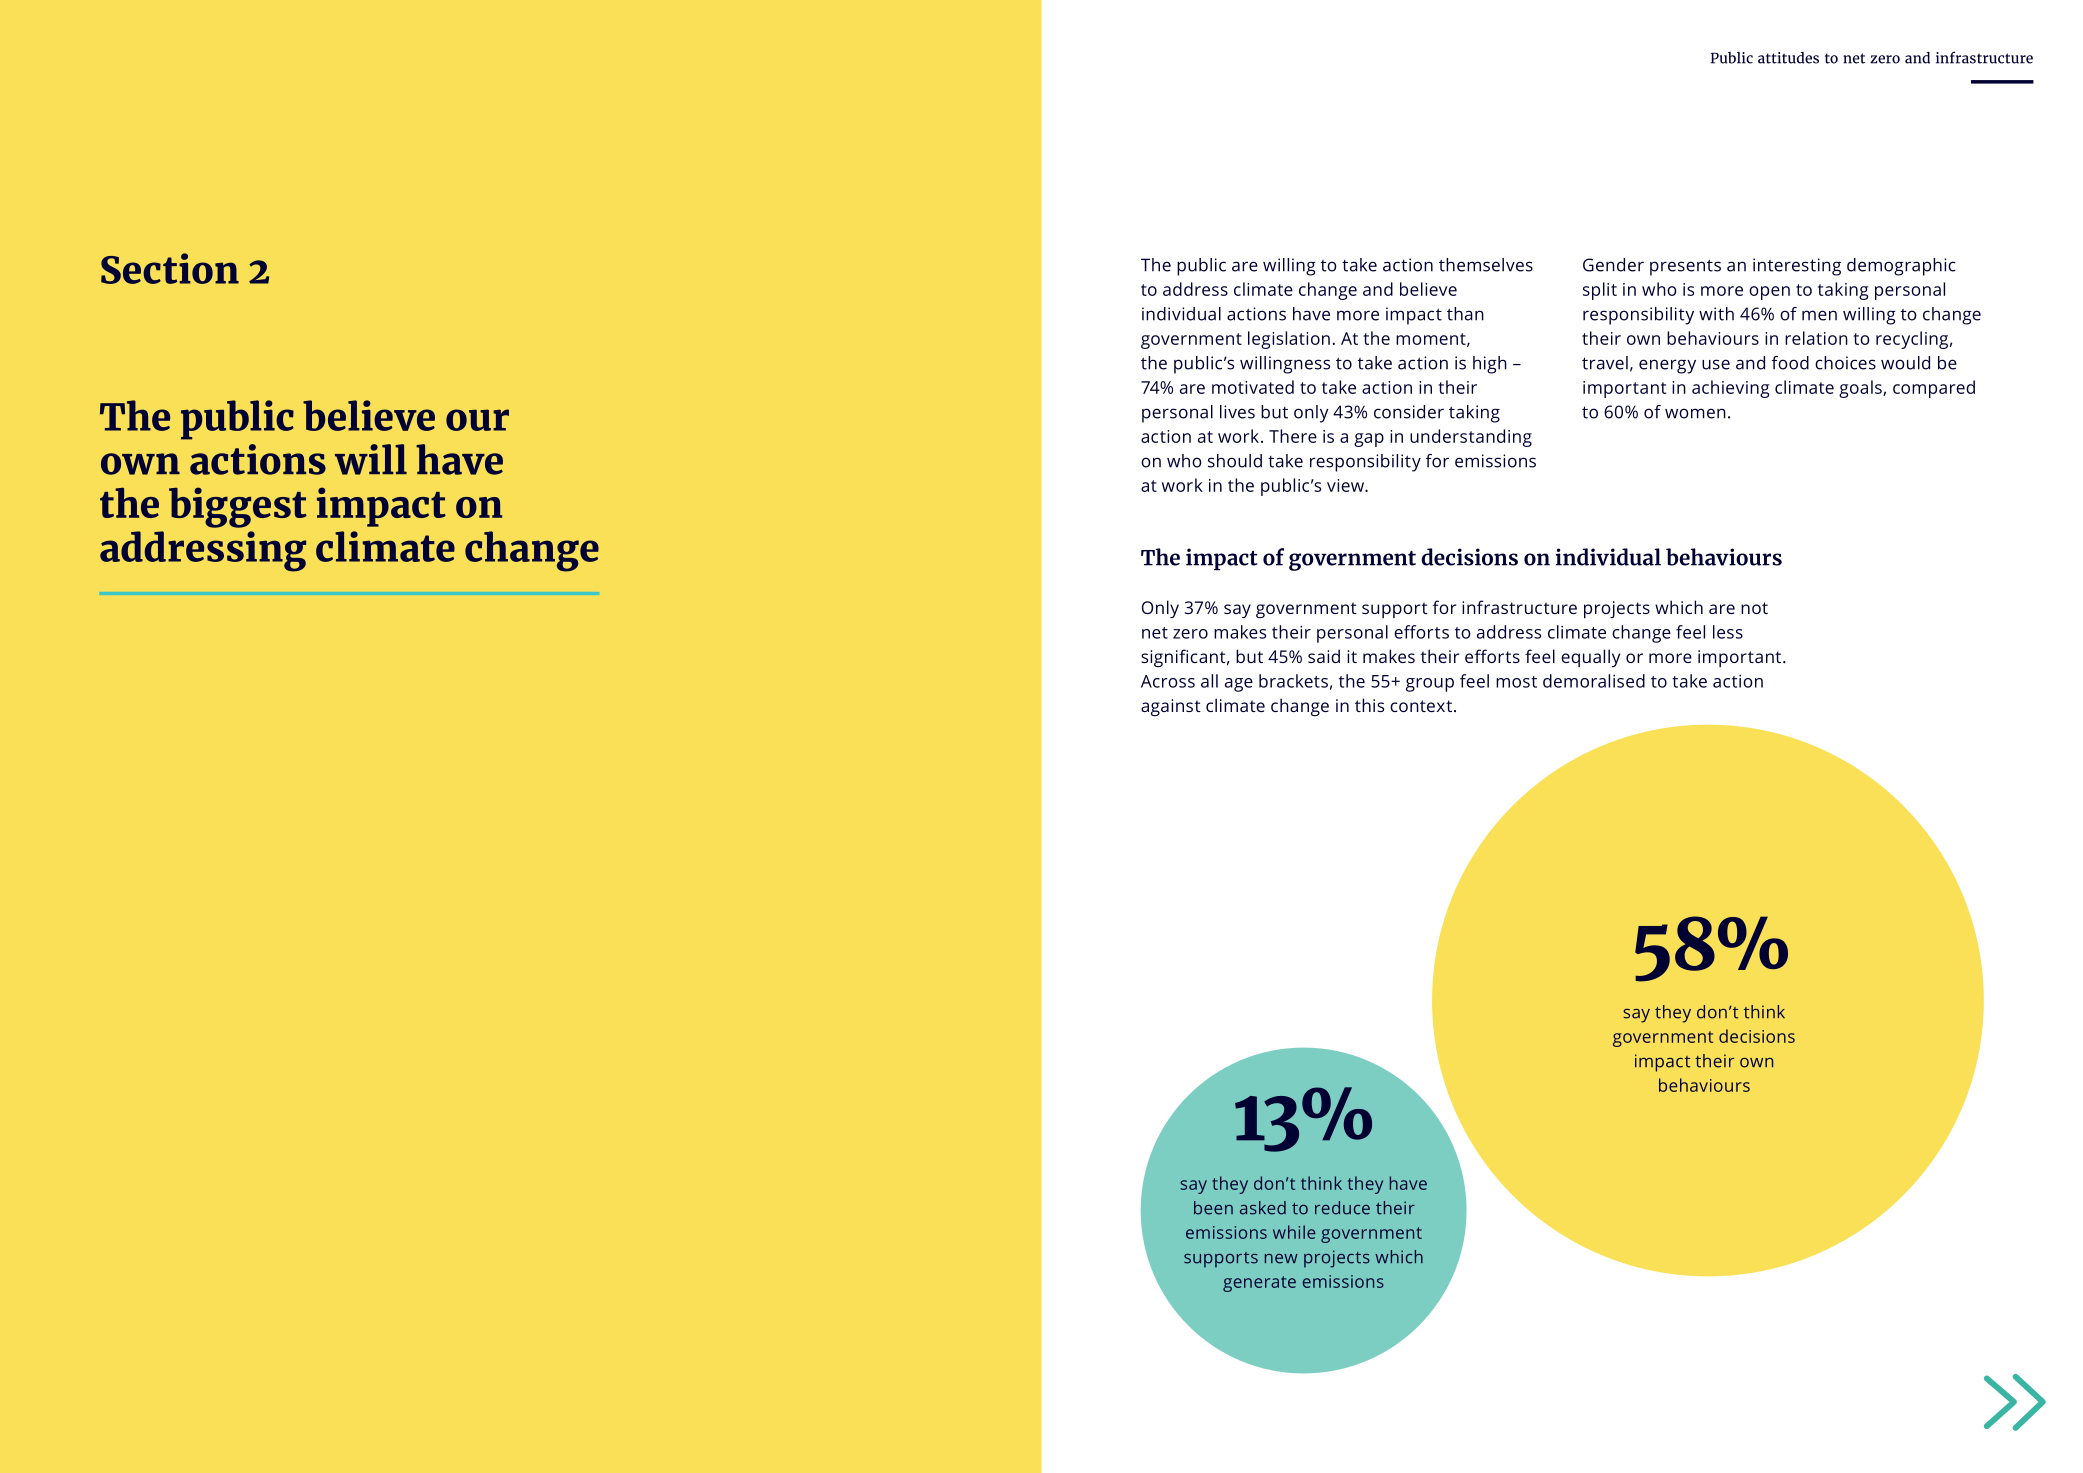  Describe the element at coordinates (1168, 681) in the image. I see `Across` at that location.
